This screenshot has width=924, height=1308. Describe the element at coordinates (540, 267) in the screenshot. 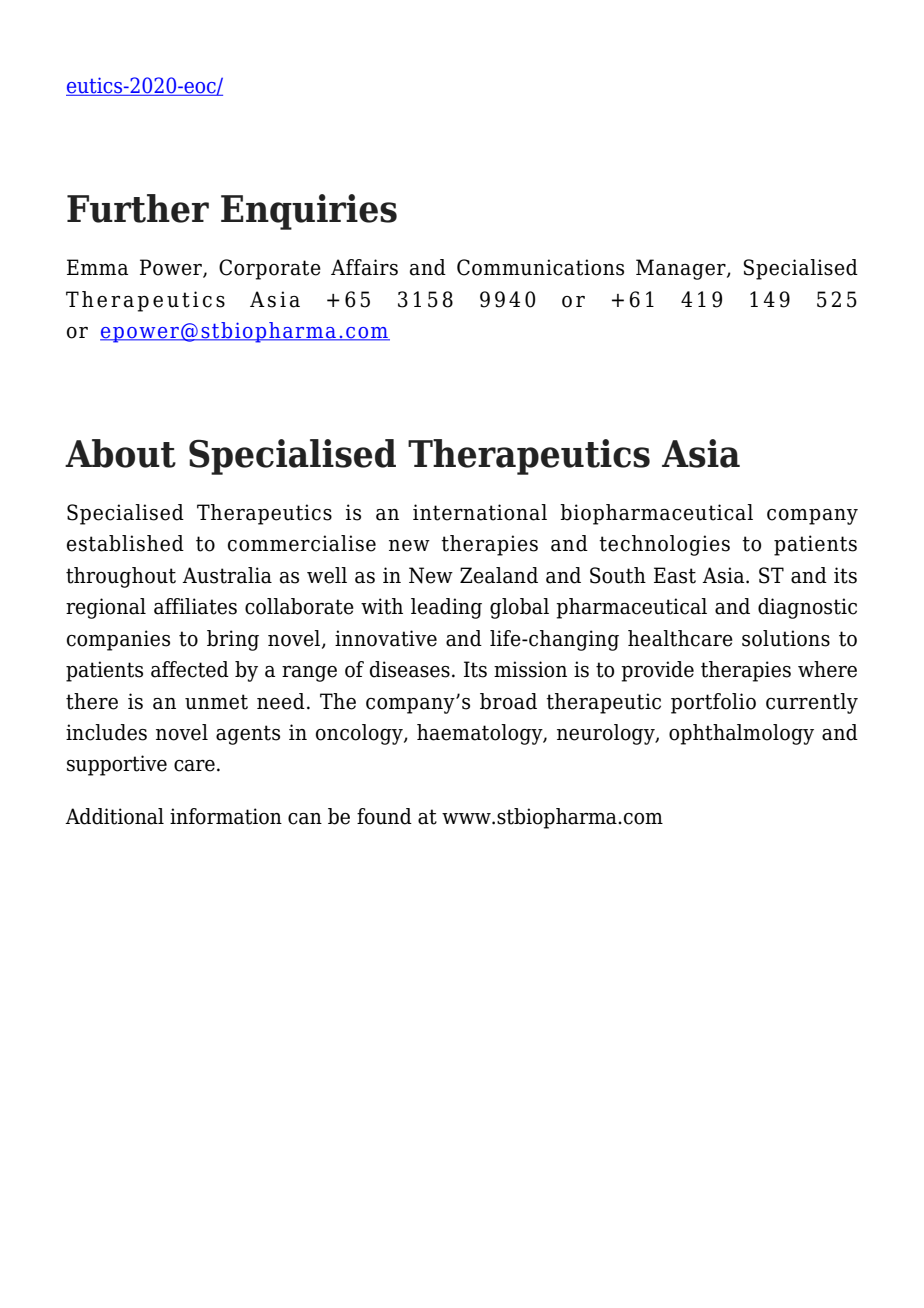

I see `Communications` at that location.
